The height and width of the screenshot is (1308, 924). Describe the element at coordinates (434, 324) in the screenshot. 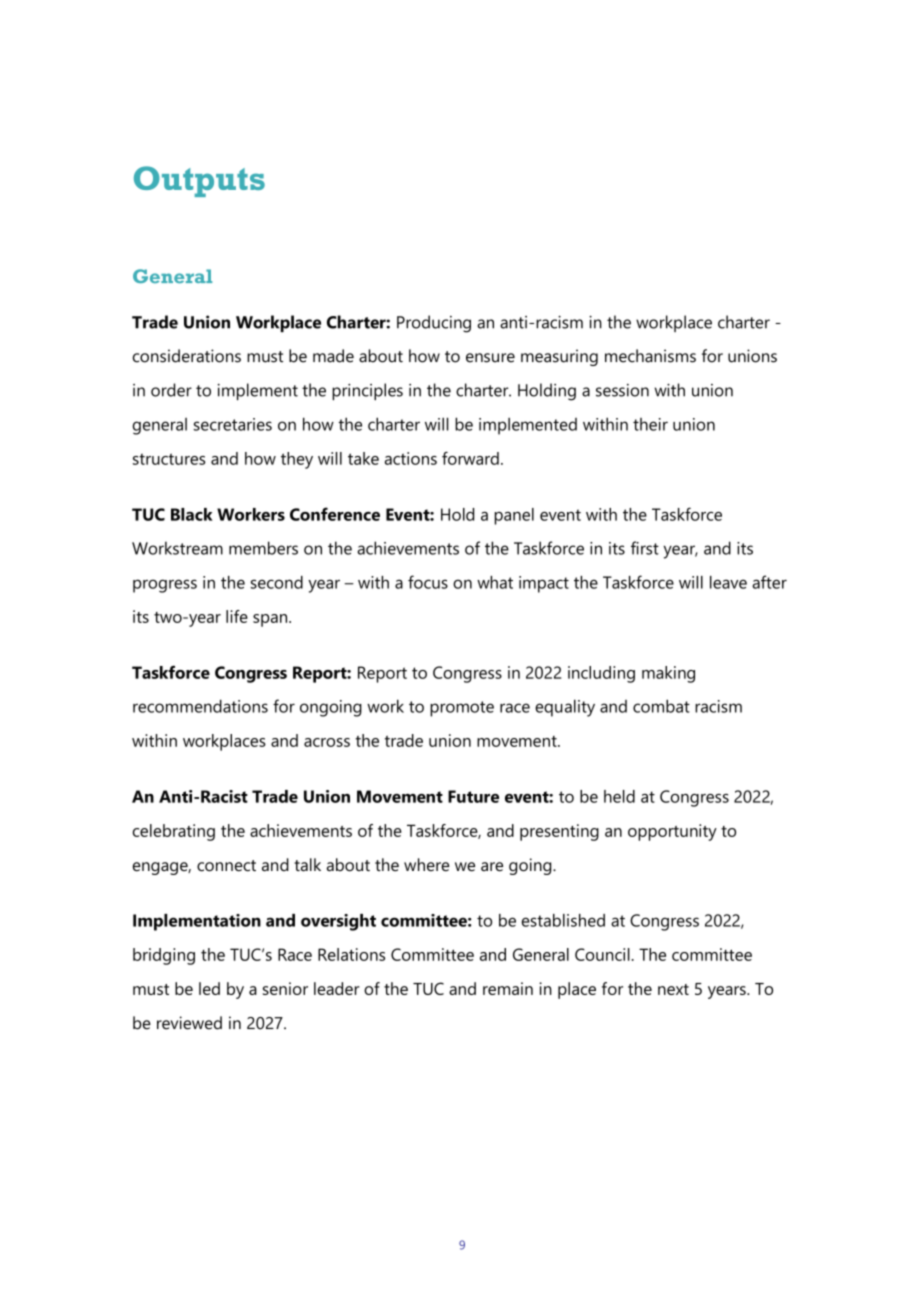

I see `Producing` at that location.
